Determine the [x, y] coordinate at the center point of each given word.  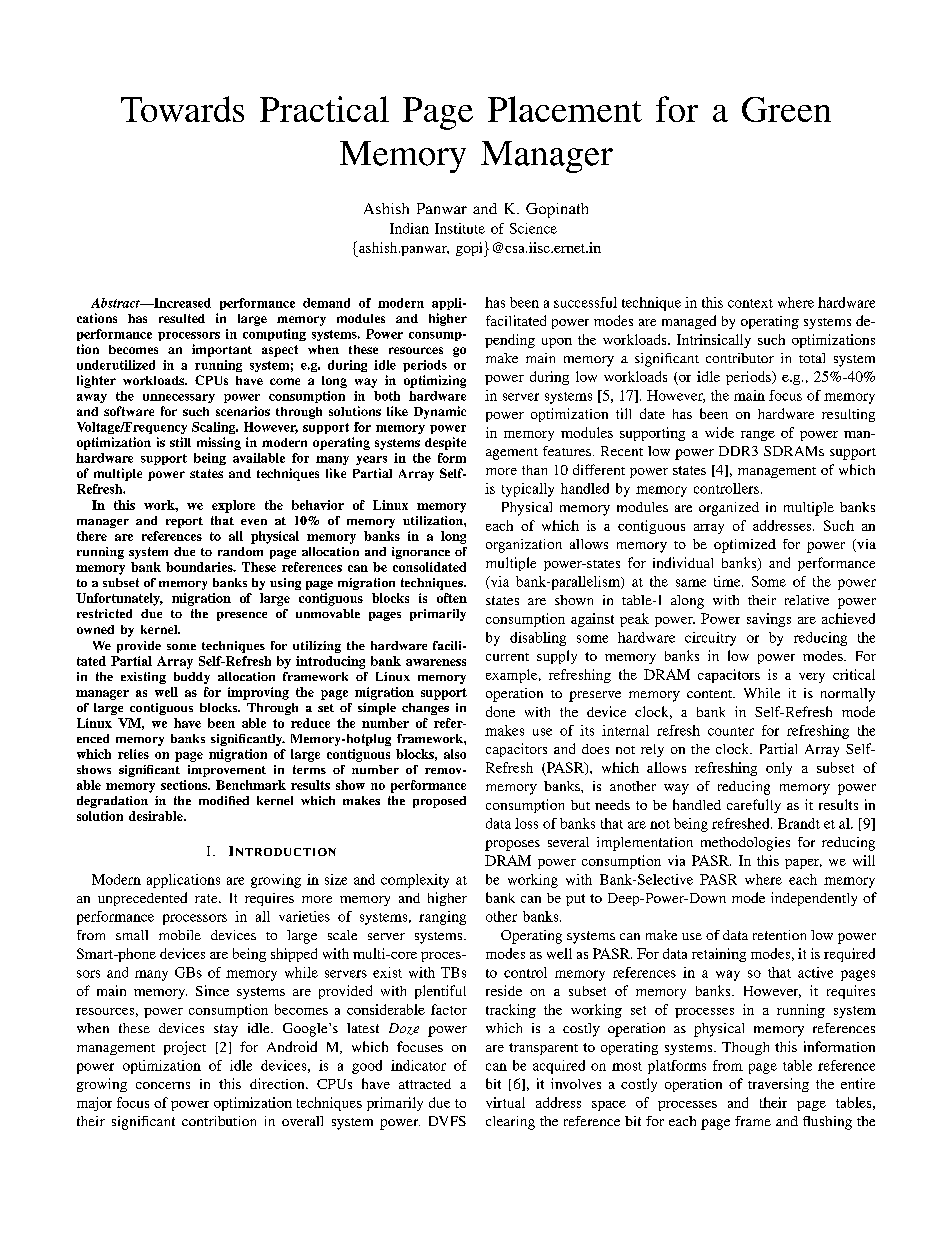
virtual [505, 1102]
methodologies [745, 844]
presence [242, 616]
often [452, 598]
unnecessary [179, 398]
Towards [182, 109]
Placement [565, 109]
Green [786, 109]
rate [207, 898]
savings [769, 620]
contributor [740, 358]
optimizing [435, 381]
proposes [512, 845]
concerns [163, 1085]
